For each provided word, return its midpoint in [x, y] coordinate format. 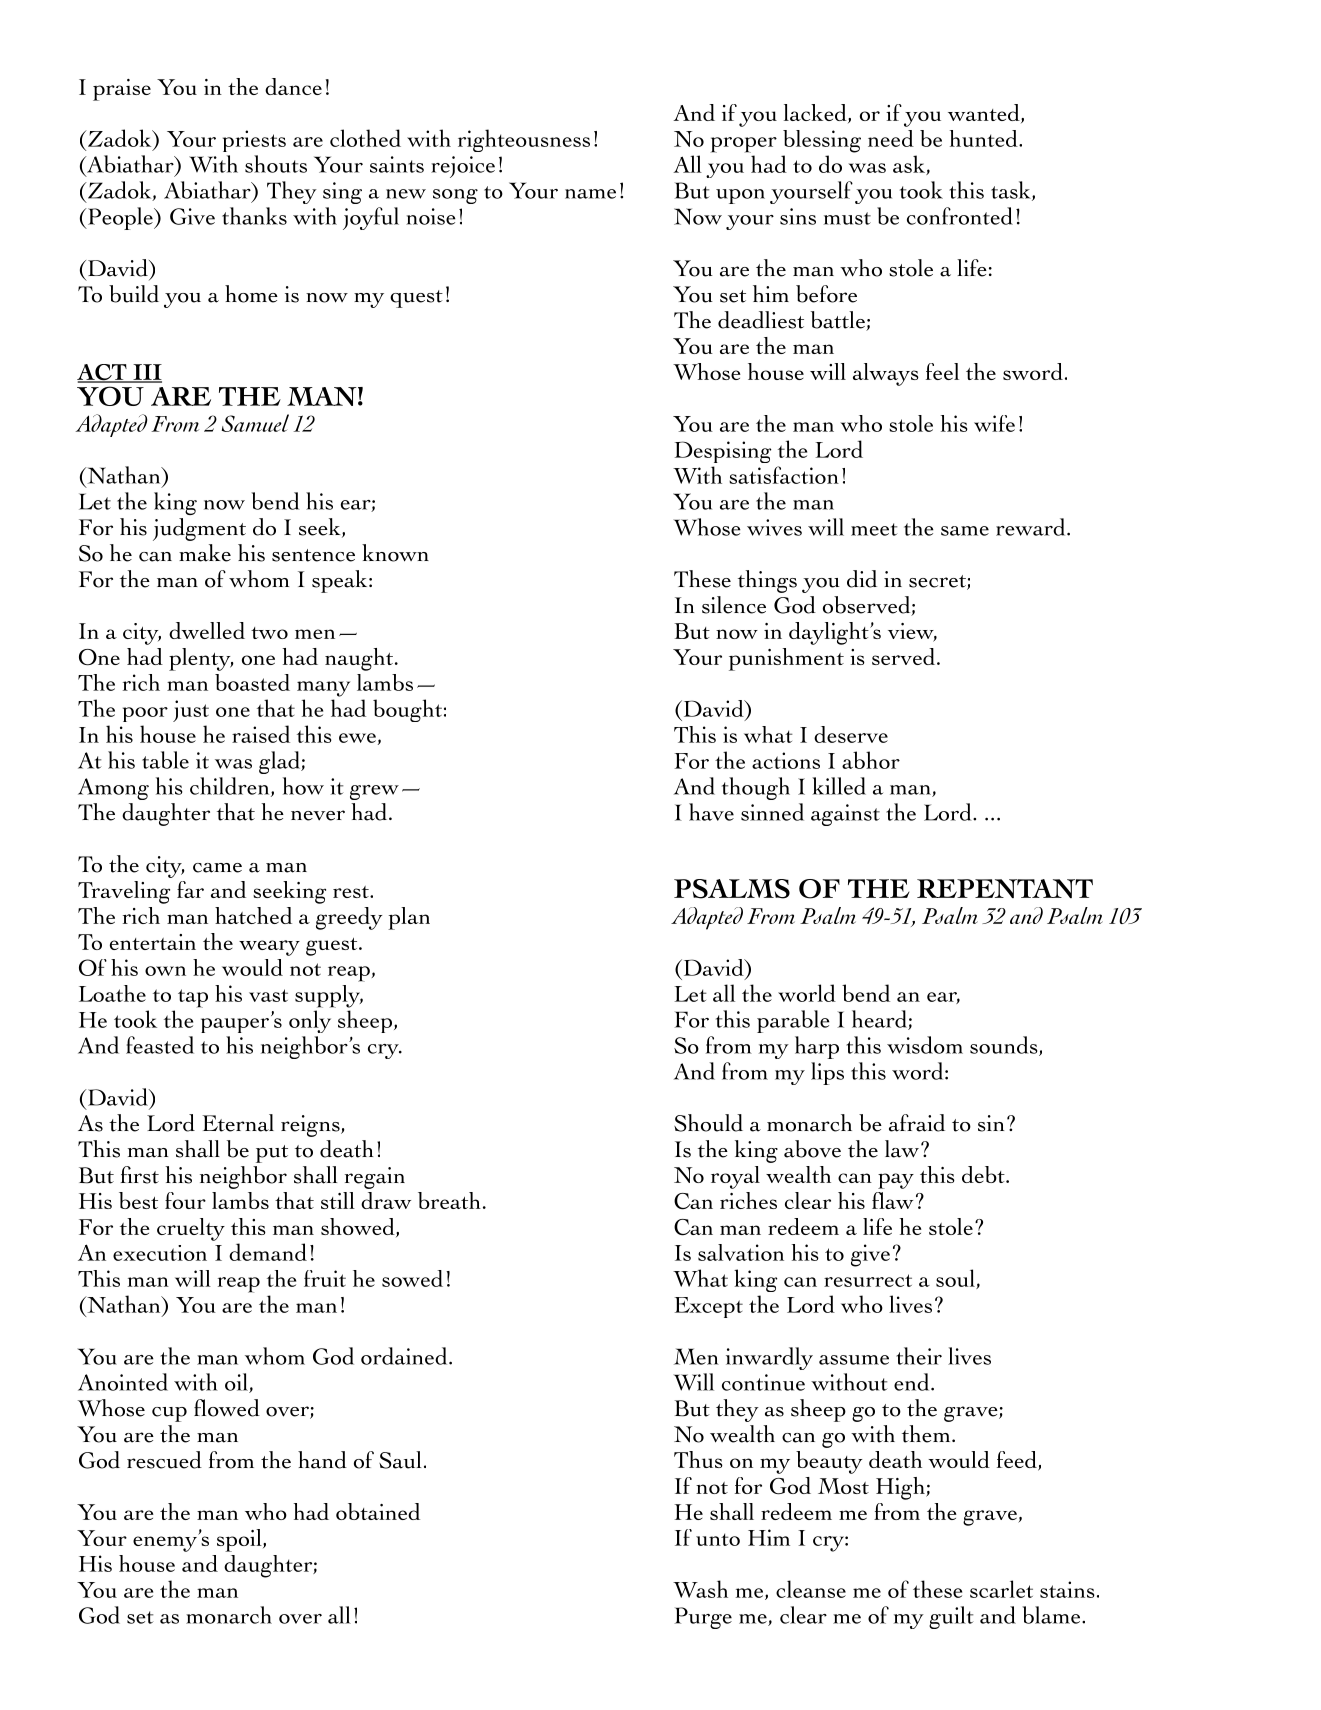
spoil [240, 1540]
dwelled [207, 630]
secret [938, 582]
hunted [985, 138]
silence [734, 605]
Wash [700, 1589]
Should [708, 1123]
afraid [917, 1123]
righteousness [524, 140]
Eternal [238, 1123]
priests [254, 141]
